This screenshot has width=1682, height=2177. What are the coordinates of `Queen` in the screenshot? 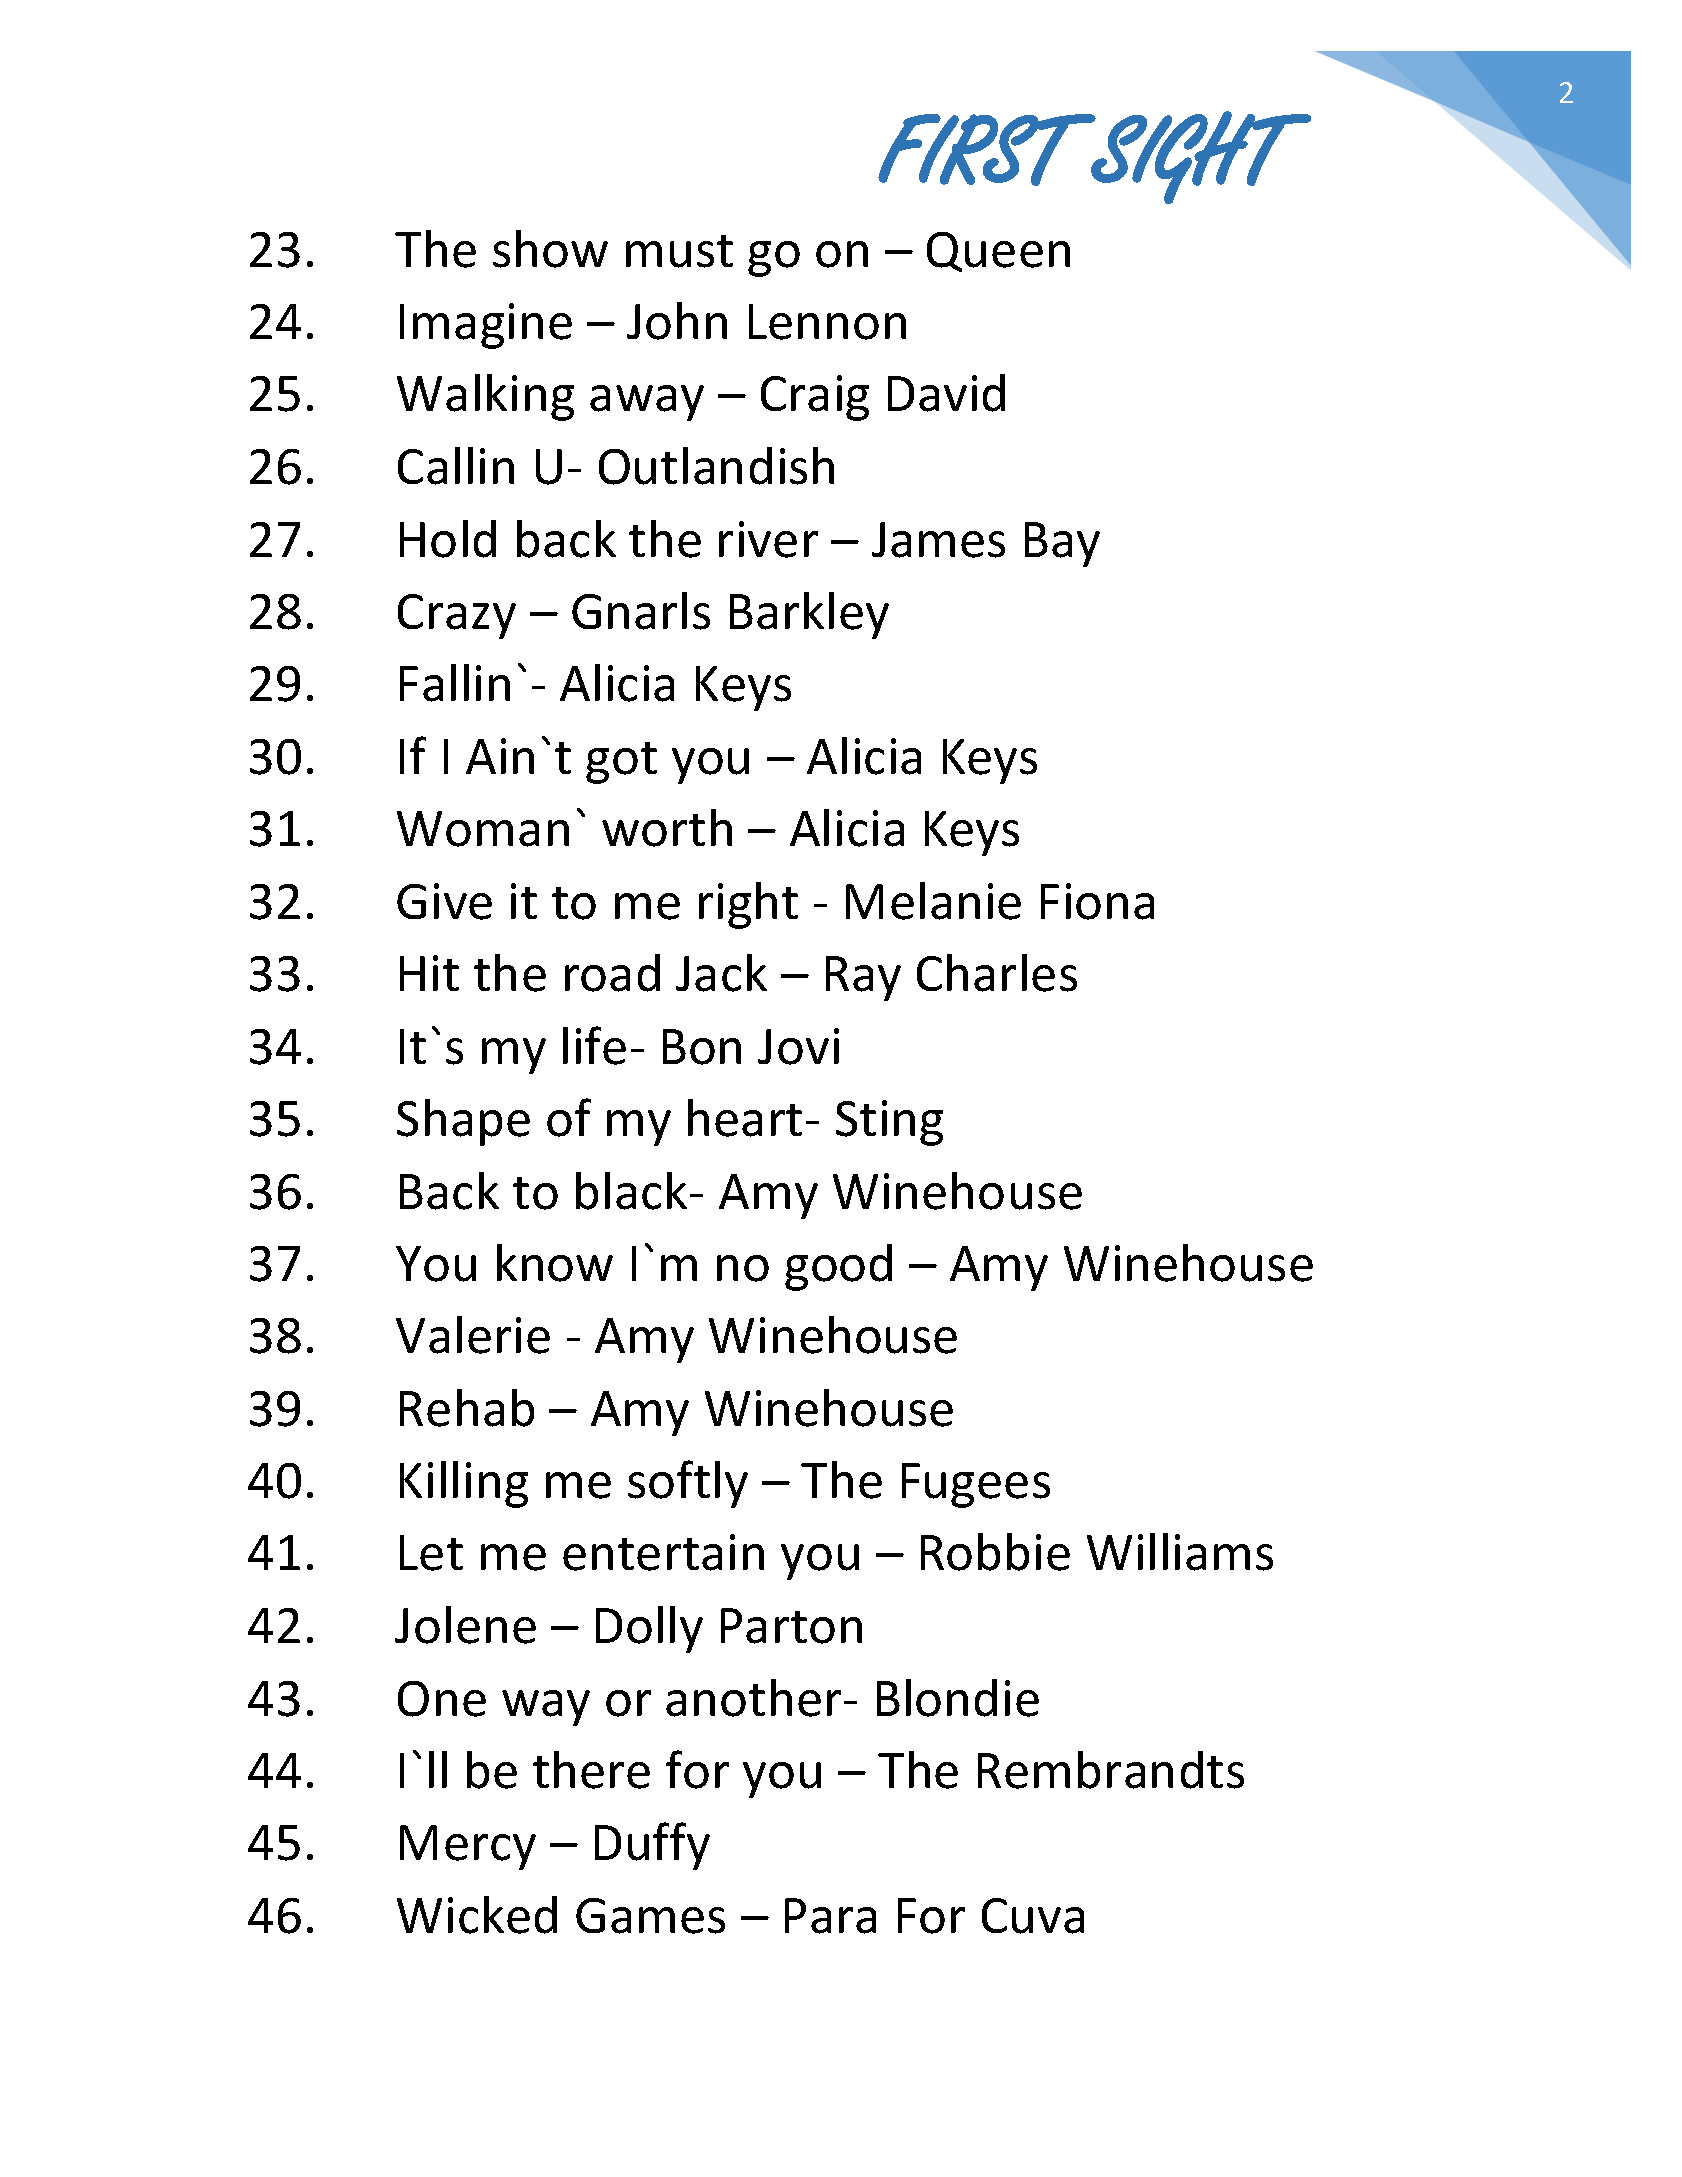 It's located at (998, 252).
